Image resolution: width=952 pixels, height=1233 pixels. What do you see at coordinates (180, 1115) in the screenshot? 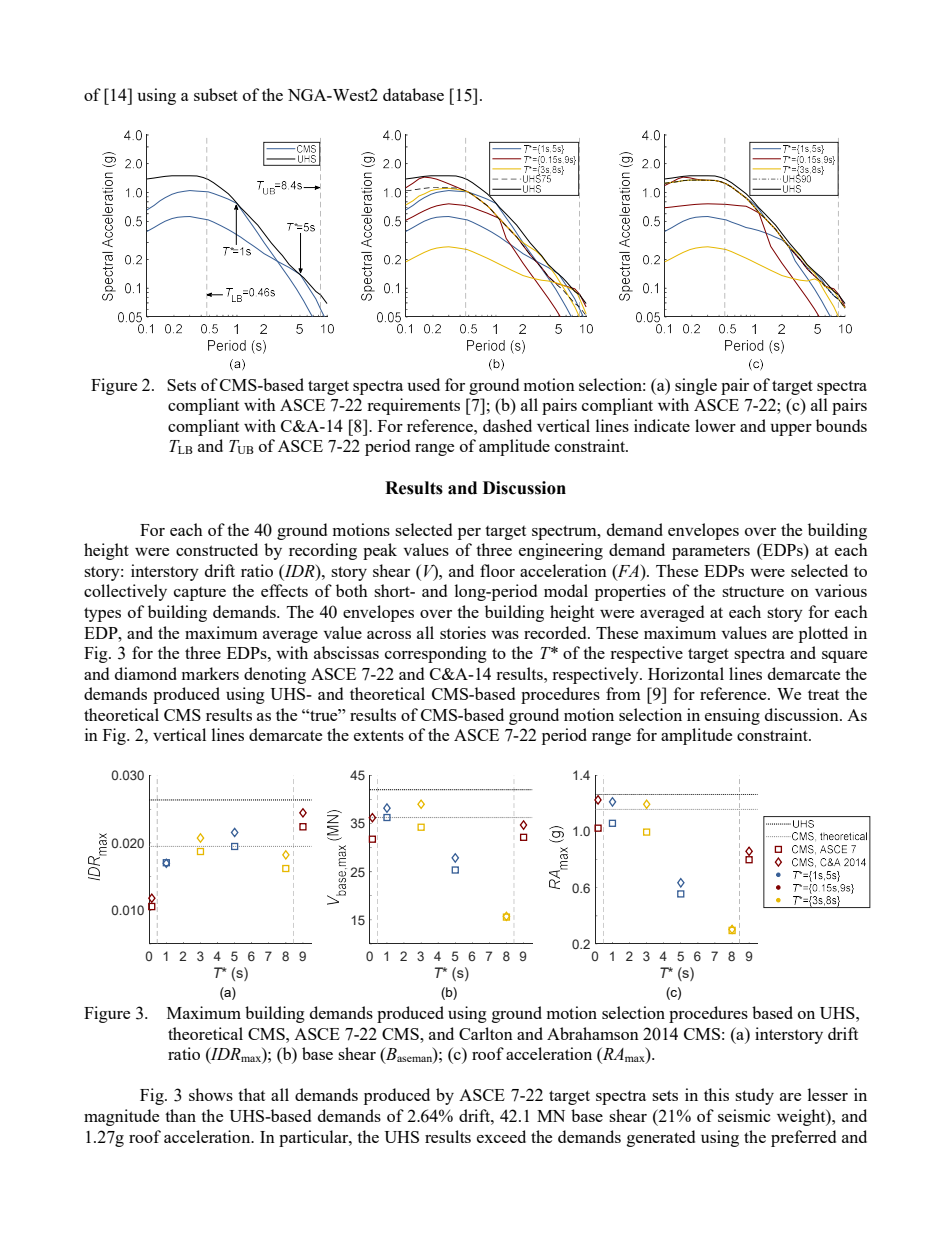
I see `than` at bounding box center [180, 1115].
